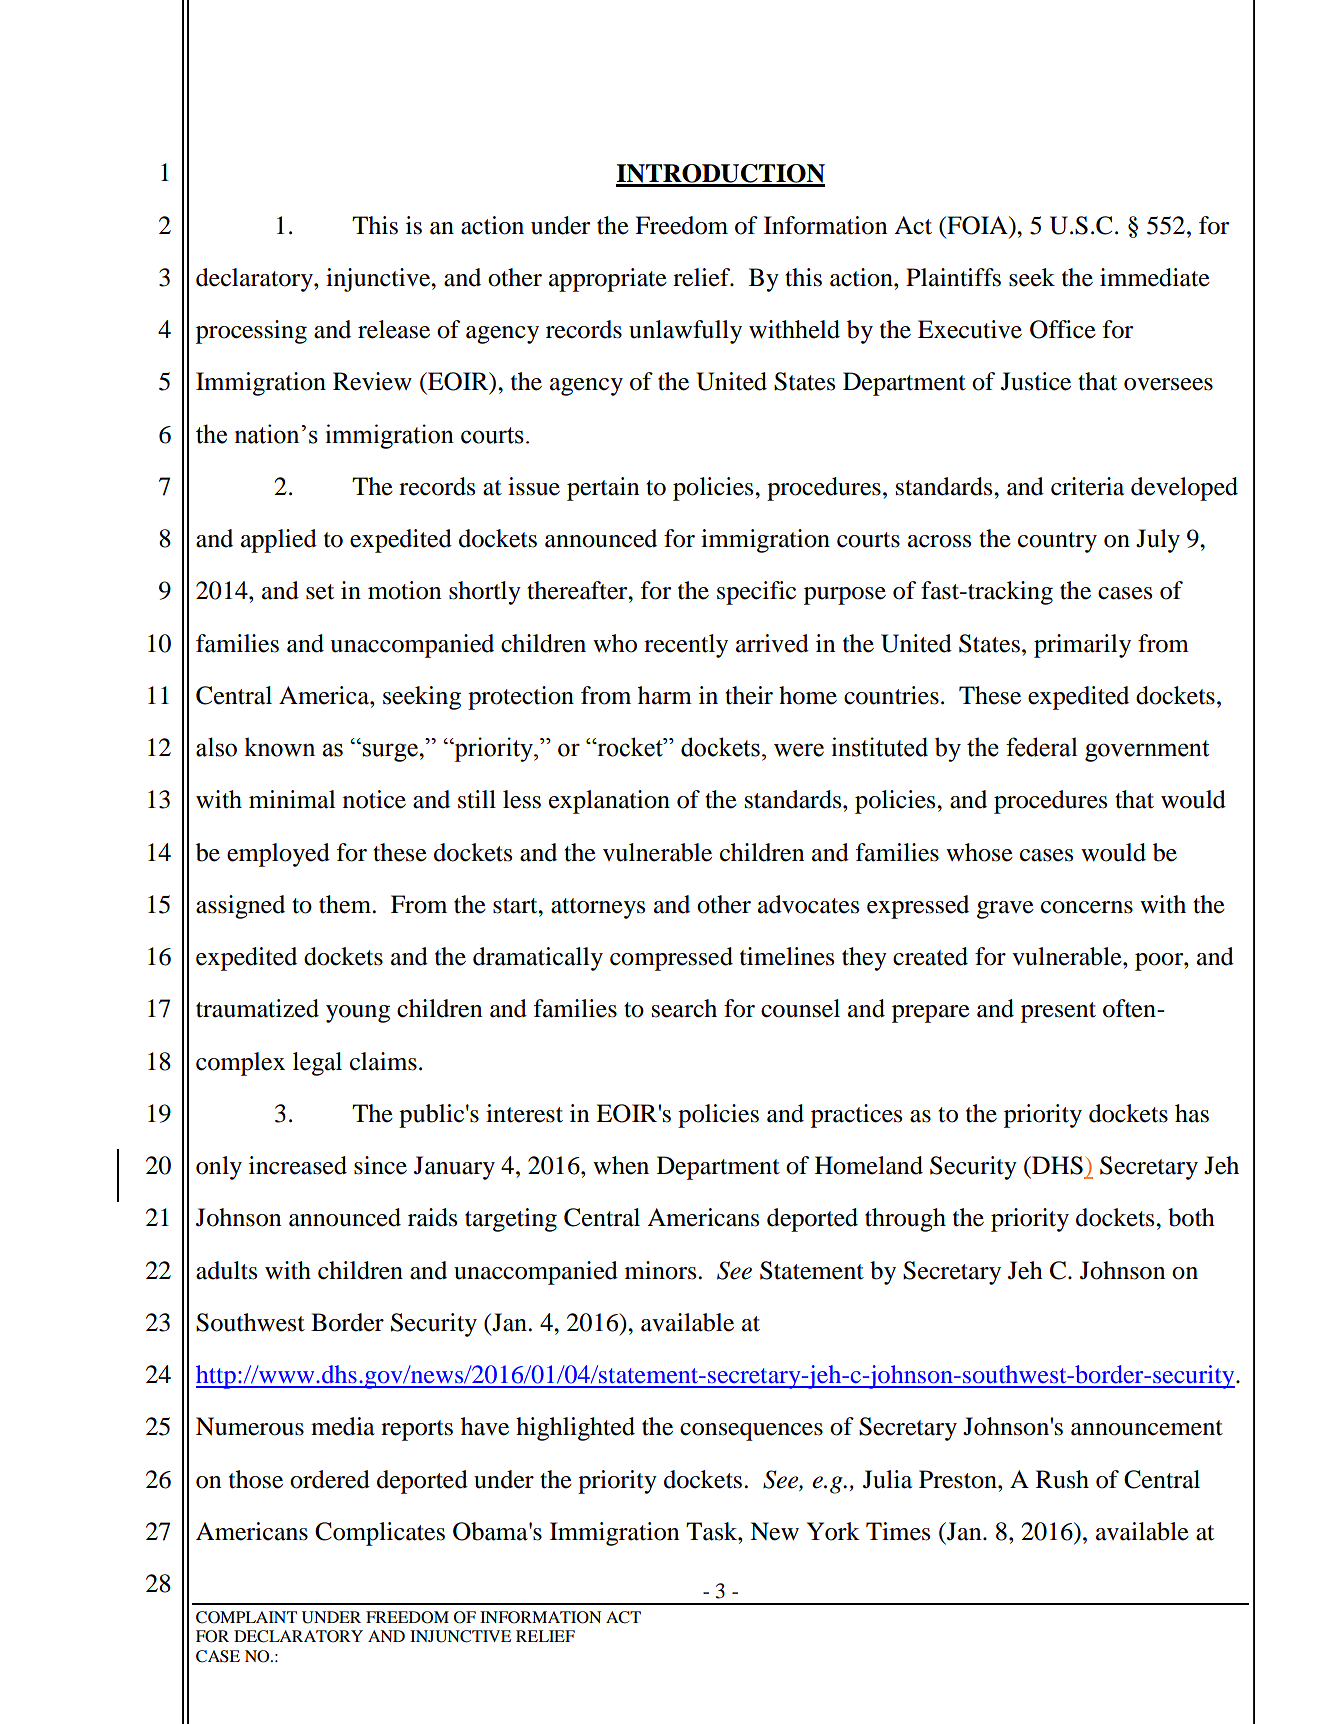 Image resolution: width=1332 pixels, height=1724 pixels. Describe the element at coordinates (685, 332) in the screenshot. I see `unlawfully` at that location.
